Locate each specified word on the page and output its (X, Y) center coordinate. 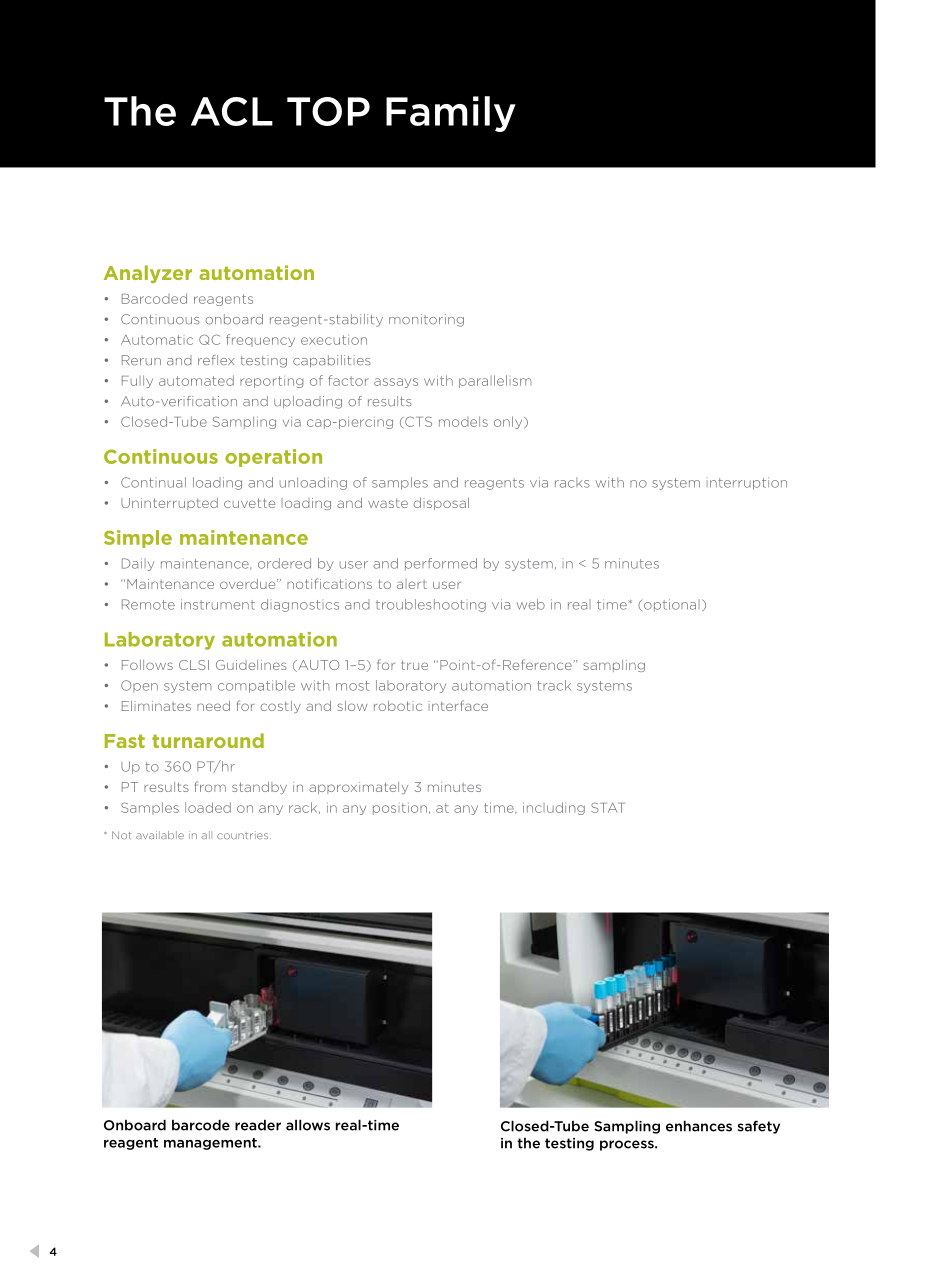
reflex (216, 360)
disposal (441, 504)
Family (451, 114)
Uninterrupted (169, 504)
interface (458, 705)
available (160, 835)
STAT (608, 807)
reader (258, 1125)
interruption (747, 483)
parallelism (495, 381)
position (400, 809)
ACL (232, 111)
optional (671, 605)
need (213, 706)
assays (396, 383)
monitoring (426, 320)
